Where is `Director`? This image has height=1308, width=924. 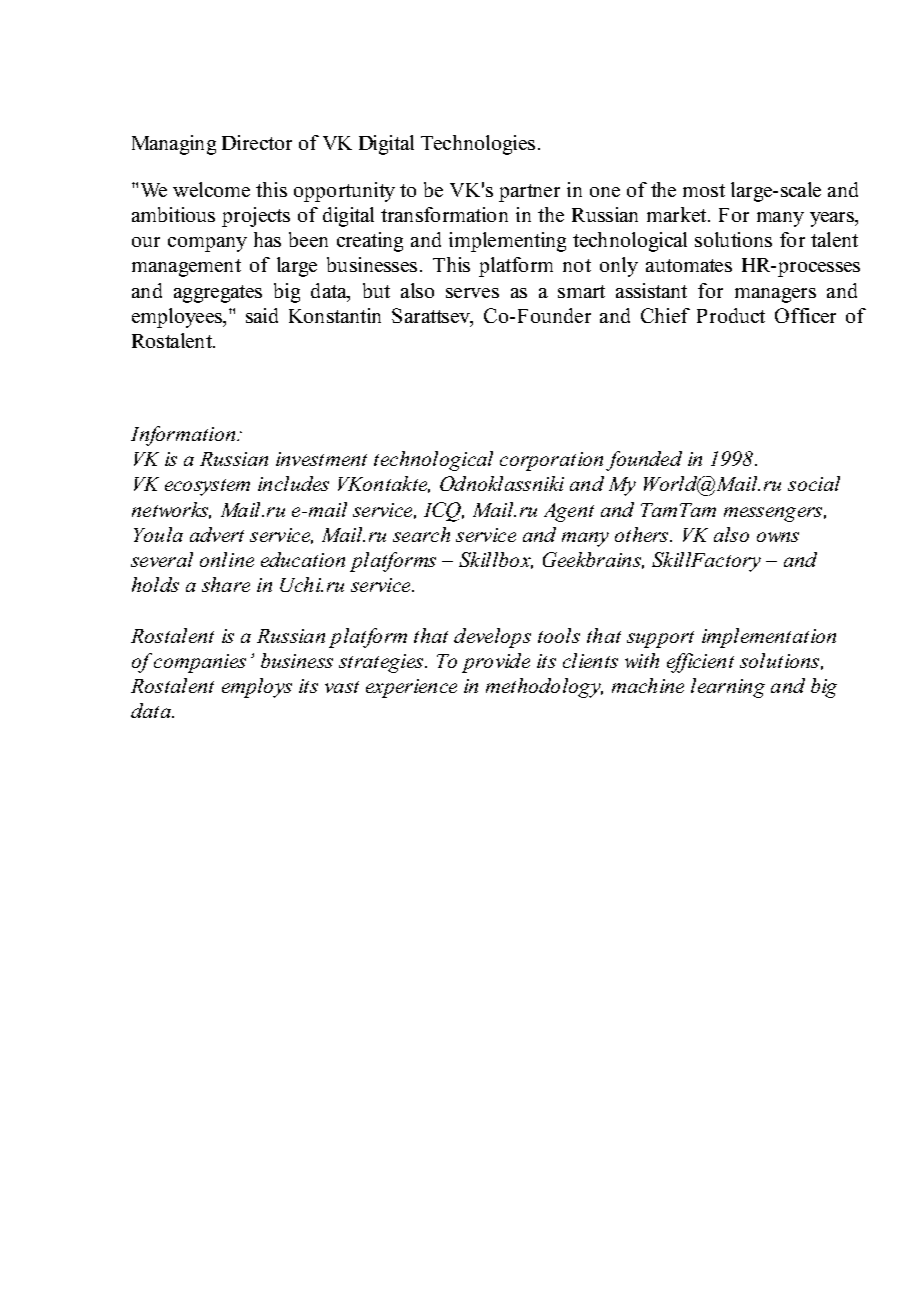 Director is located at coordinates (257, 142).
